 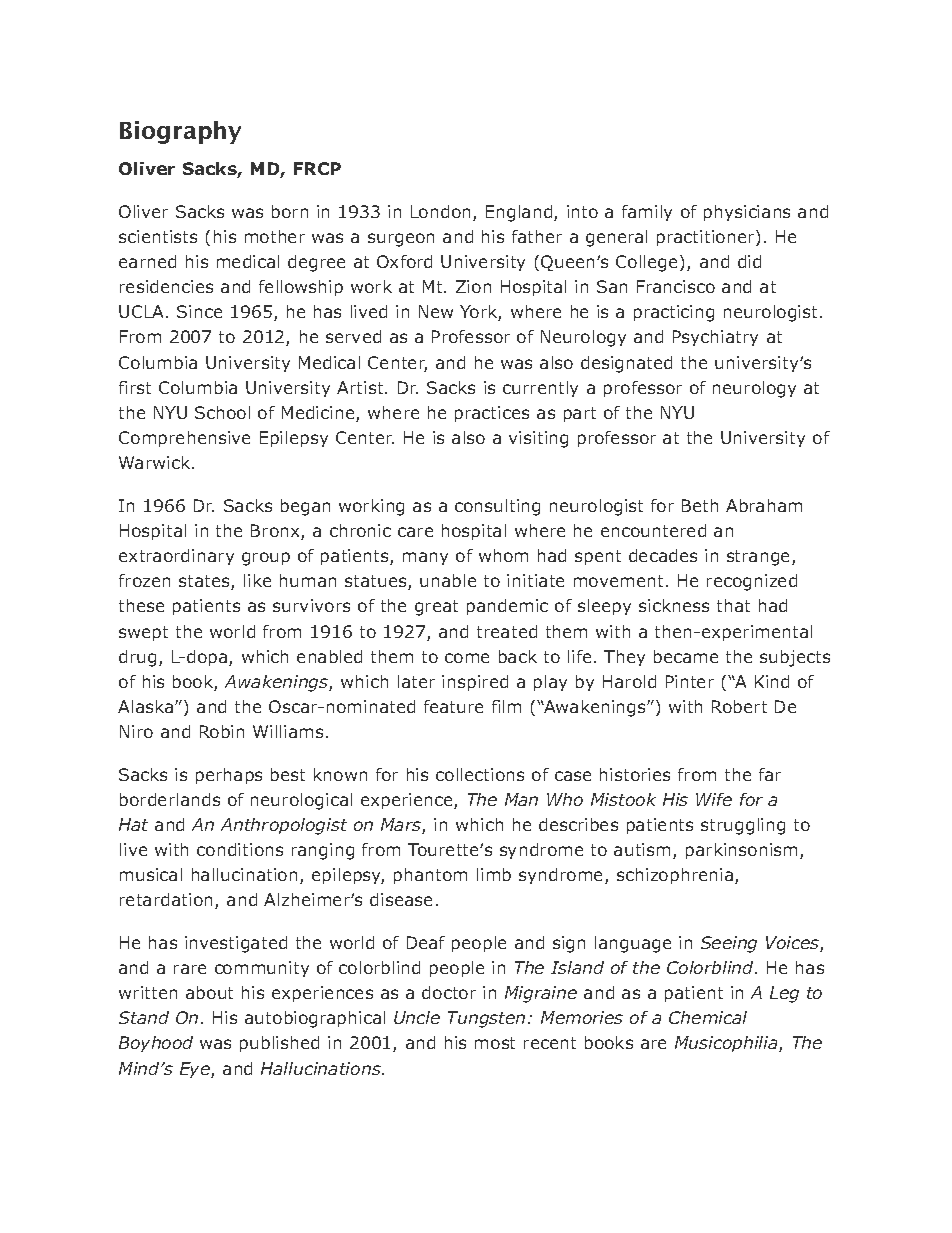 I want to click on Biography, so click(x=180, y=132).
